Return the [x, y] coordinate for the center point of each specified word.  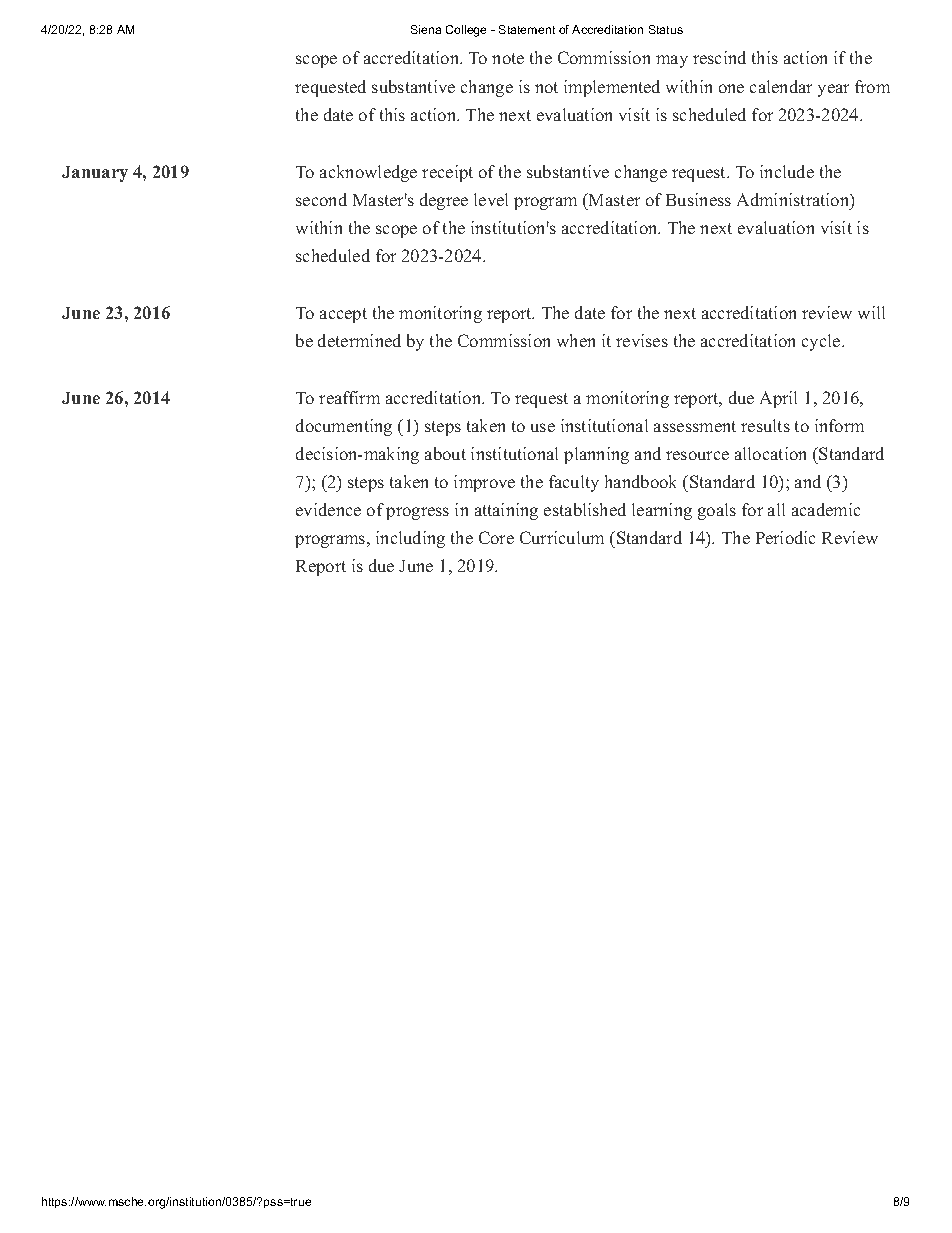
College [466, 31]
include [787, 171]
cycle [821, 342]
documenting [344, 427]
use [543, 427]
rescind [719, 57]
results [765, 425]
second [321, 199]
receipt [447, 173]
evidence [328, 509]
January [95, 174]
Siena [426, 29]
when [576, 340]
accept [343, 315]
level [491, 199]
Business [698, 199]
